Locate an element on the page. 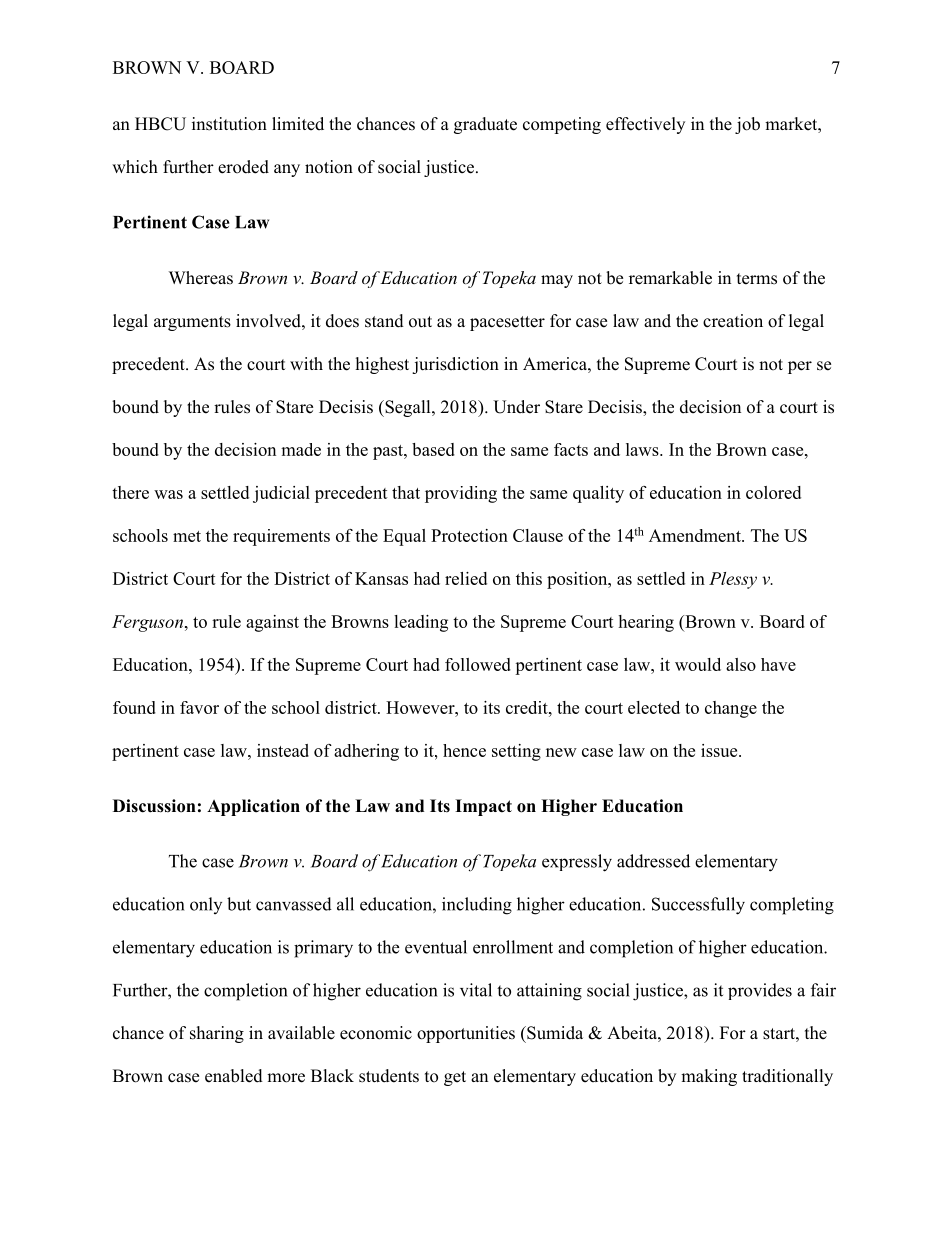 This page has height=1233, width=952. graduate is located at coordinates (485, 125).
